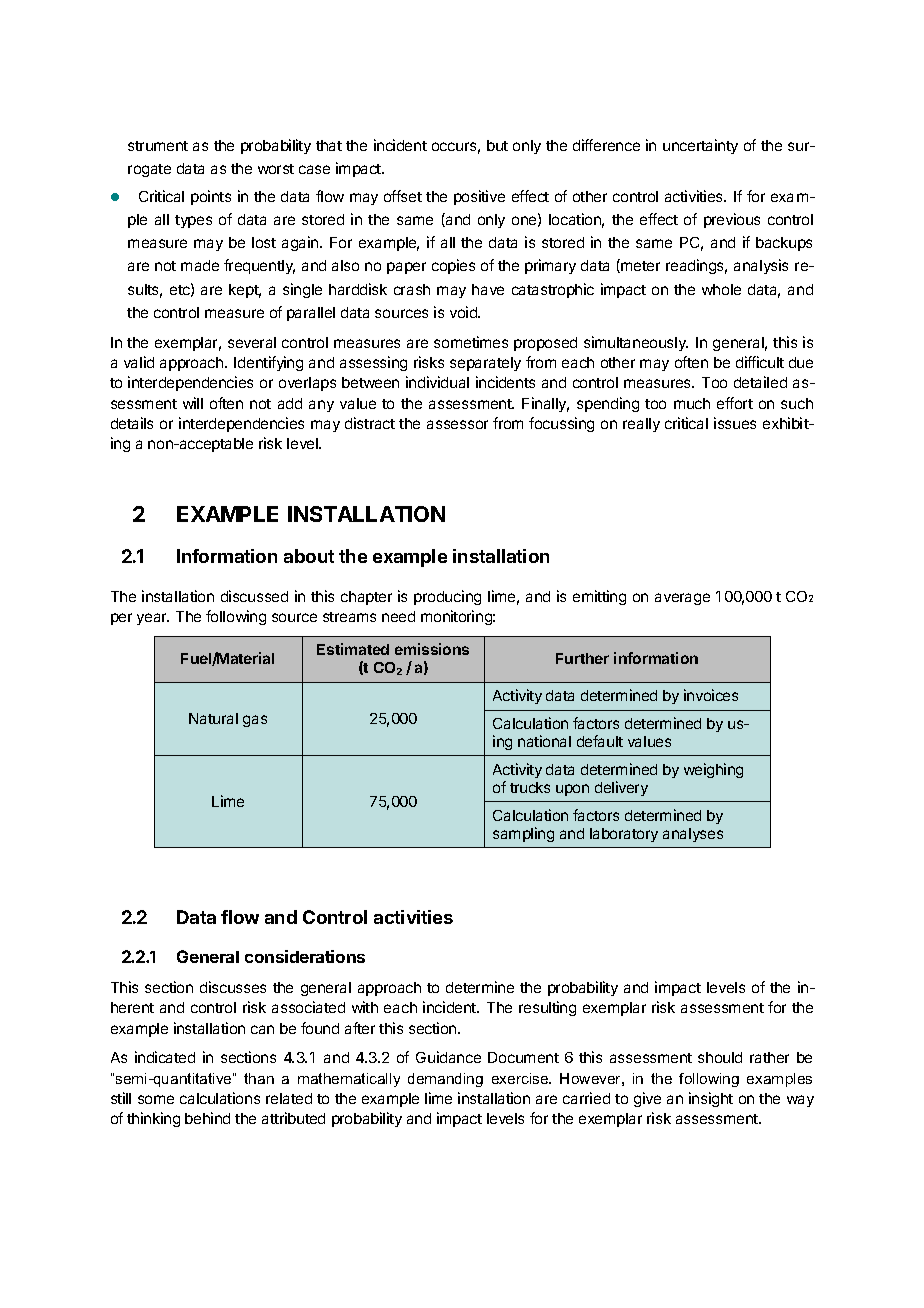  Describe the element at coordinates (479, 197) in the document. I see `positive` at that location.
